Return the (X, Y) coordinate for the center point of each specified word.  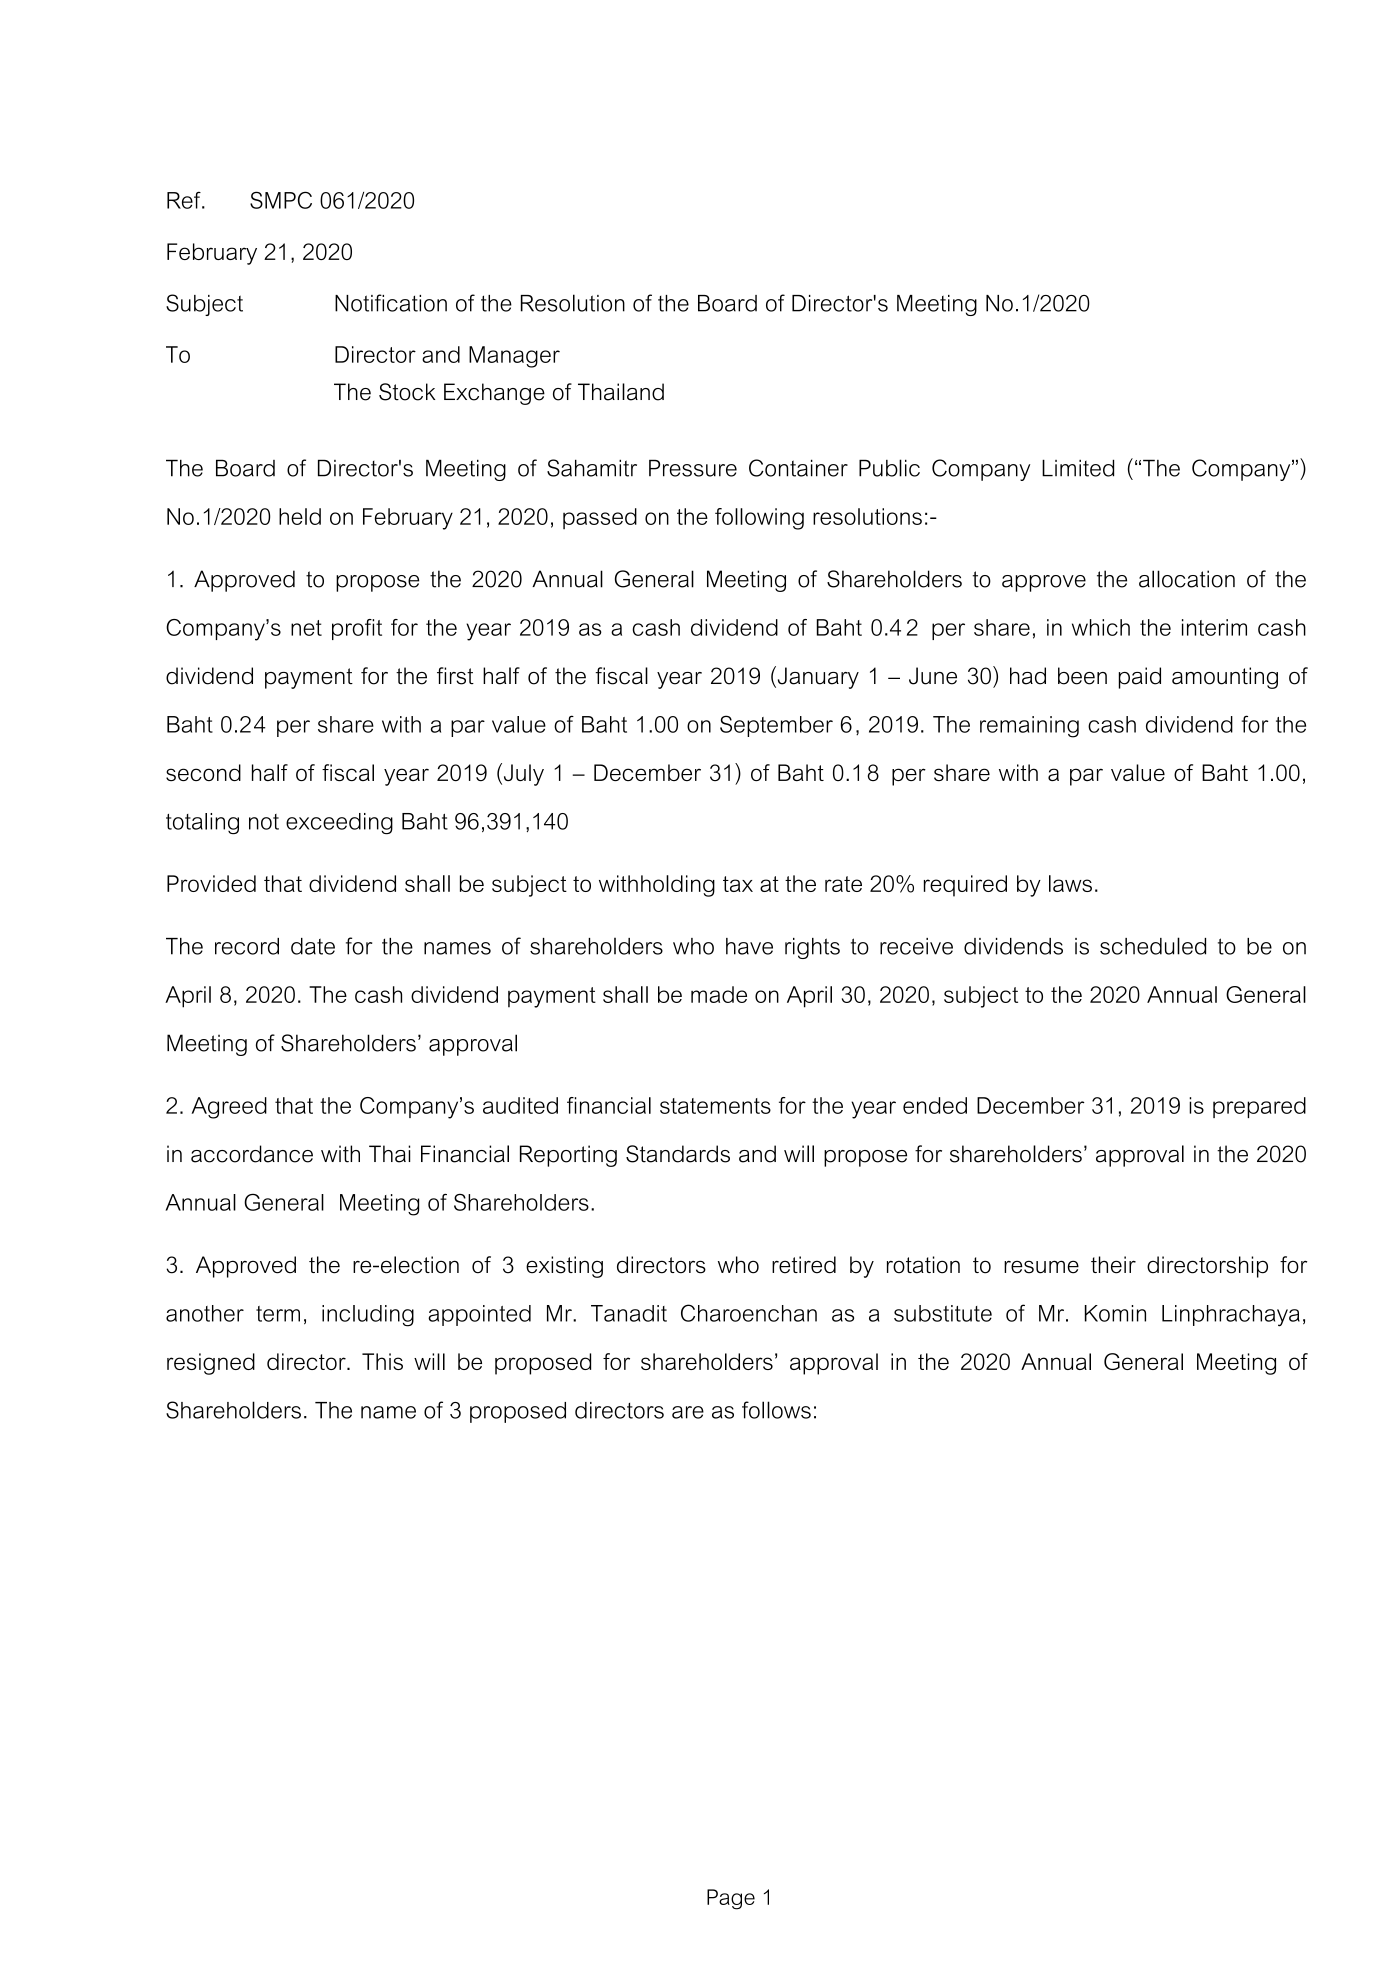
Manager (514, 357)
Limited (1078, 468)
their (1113, 1265)
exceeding (339, 823)
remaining (1029, 727)
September (776, 726)
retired (804, 1265)
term (278, 1314)
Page (731, 1899)
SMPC (281, 200)
